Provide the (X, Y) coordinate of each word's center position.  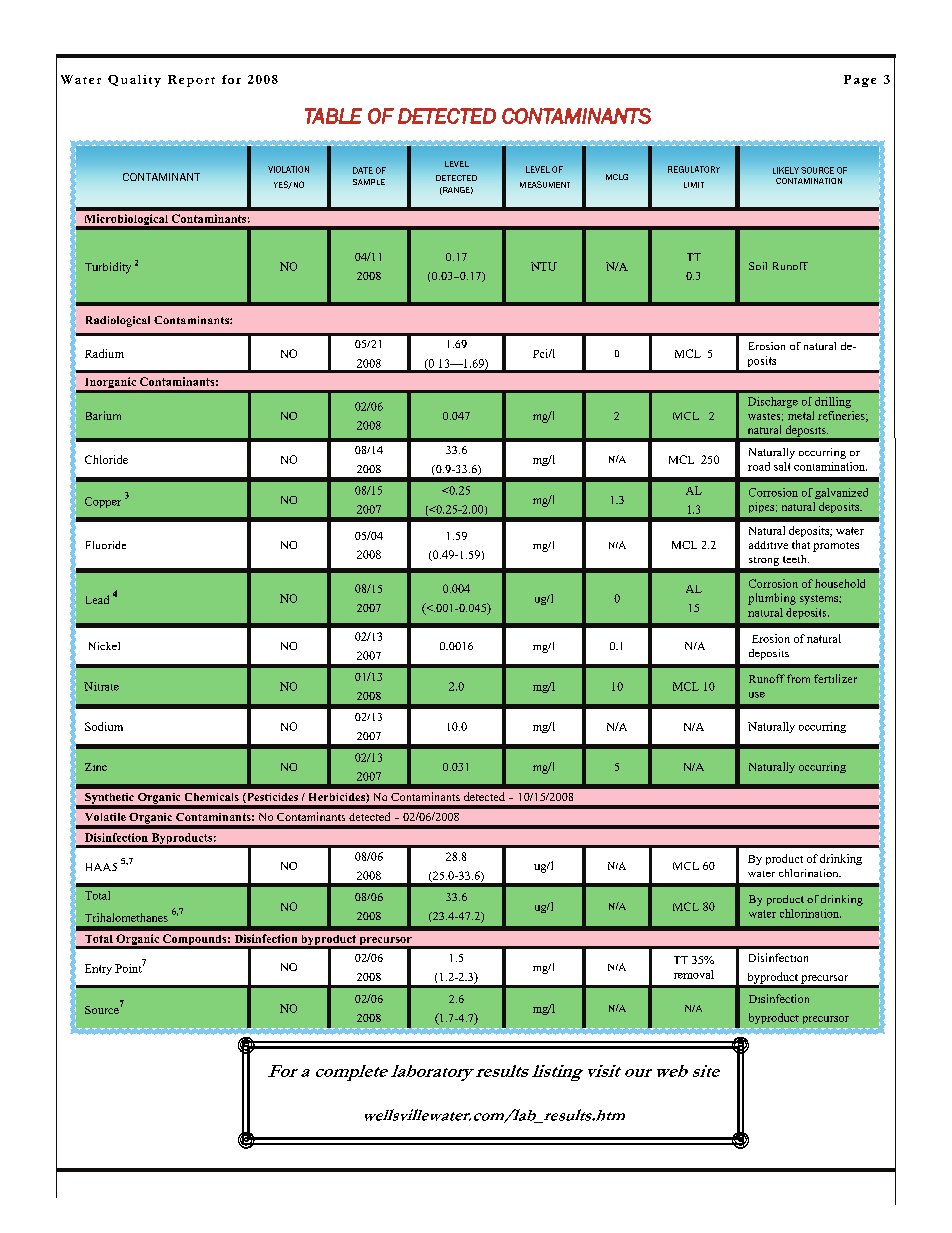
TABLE (333, 116)
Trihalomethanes (126, 917)
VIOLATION (288, 169)
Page (860, 81)
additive (768, 545)
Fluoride (106, 545)
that (801, 544)
